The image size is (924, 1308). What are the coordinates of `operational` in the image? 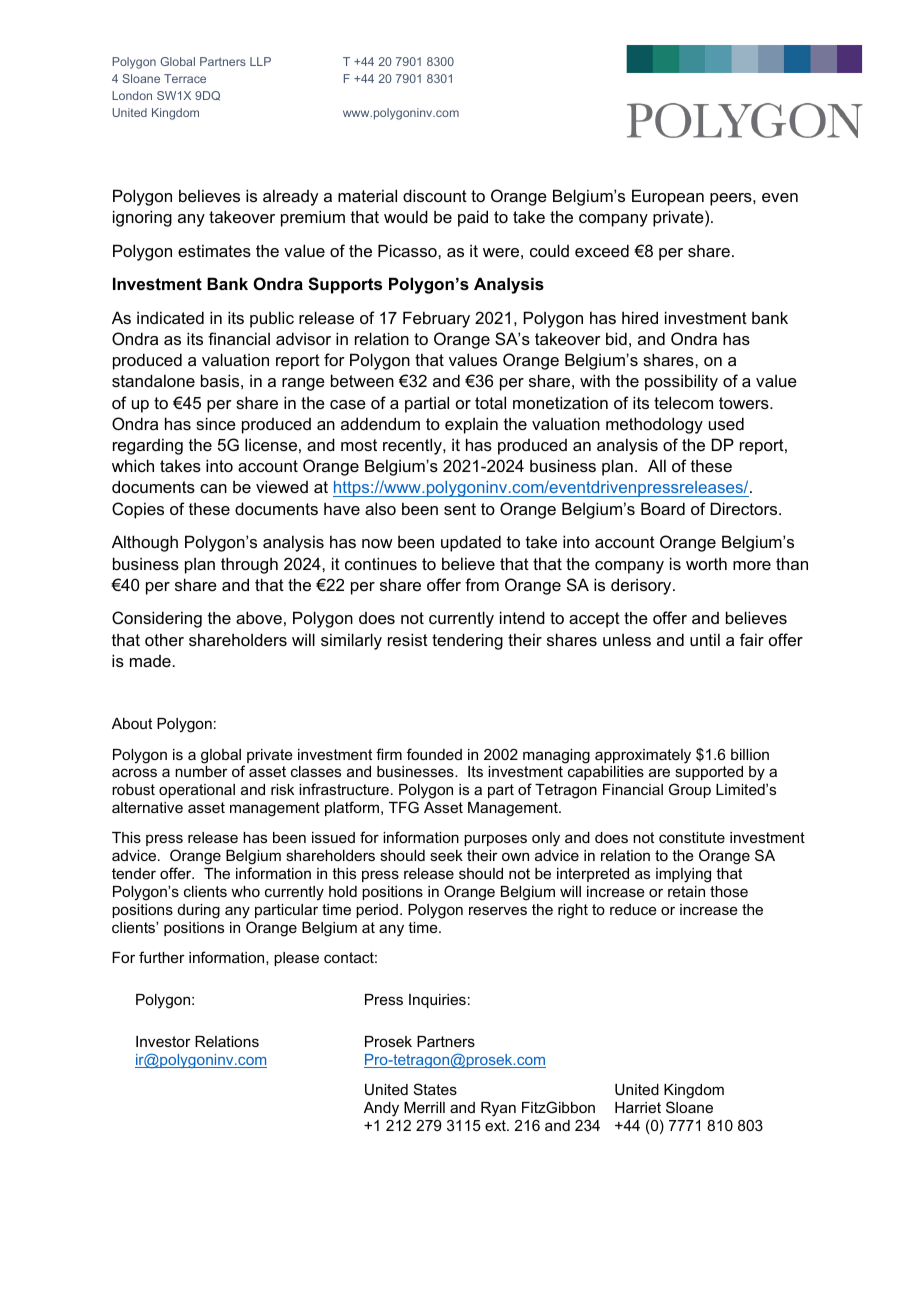 It's located at (197, 791).
